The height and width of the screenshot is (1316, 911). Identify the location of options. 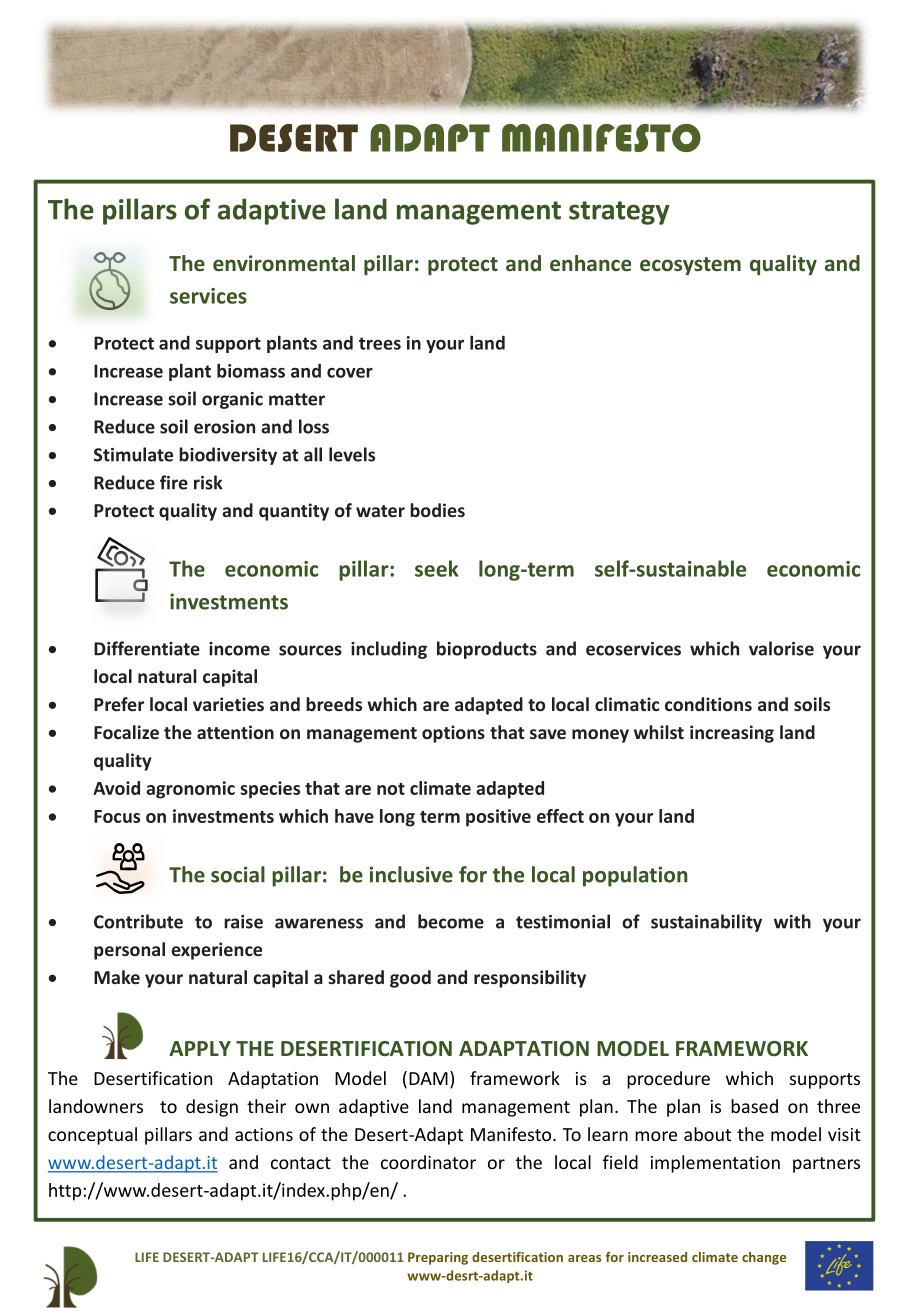
(453, 734).
